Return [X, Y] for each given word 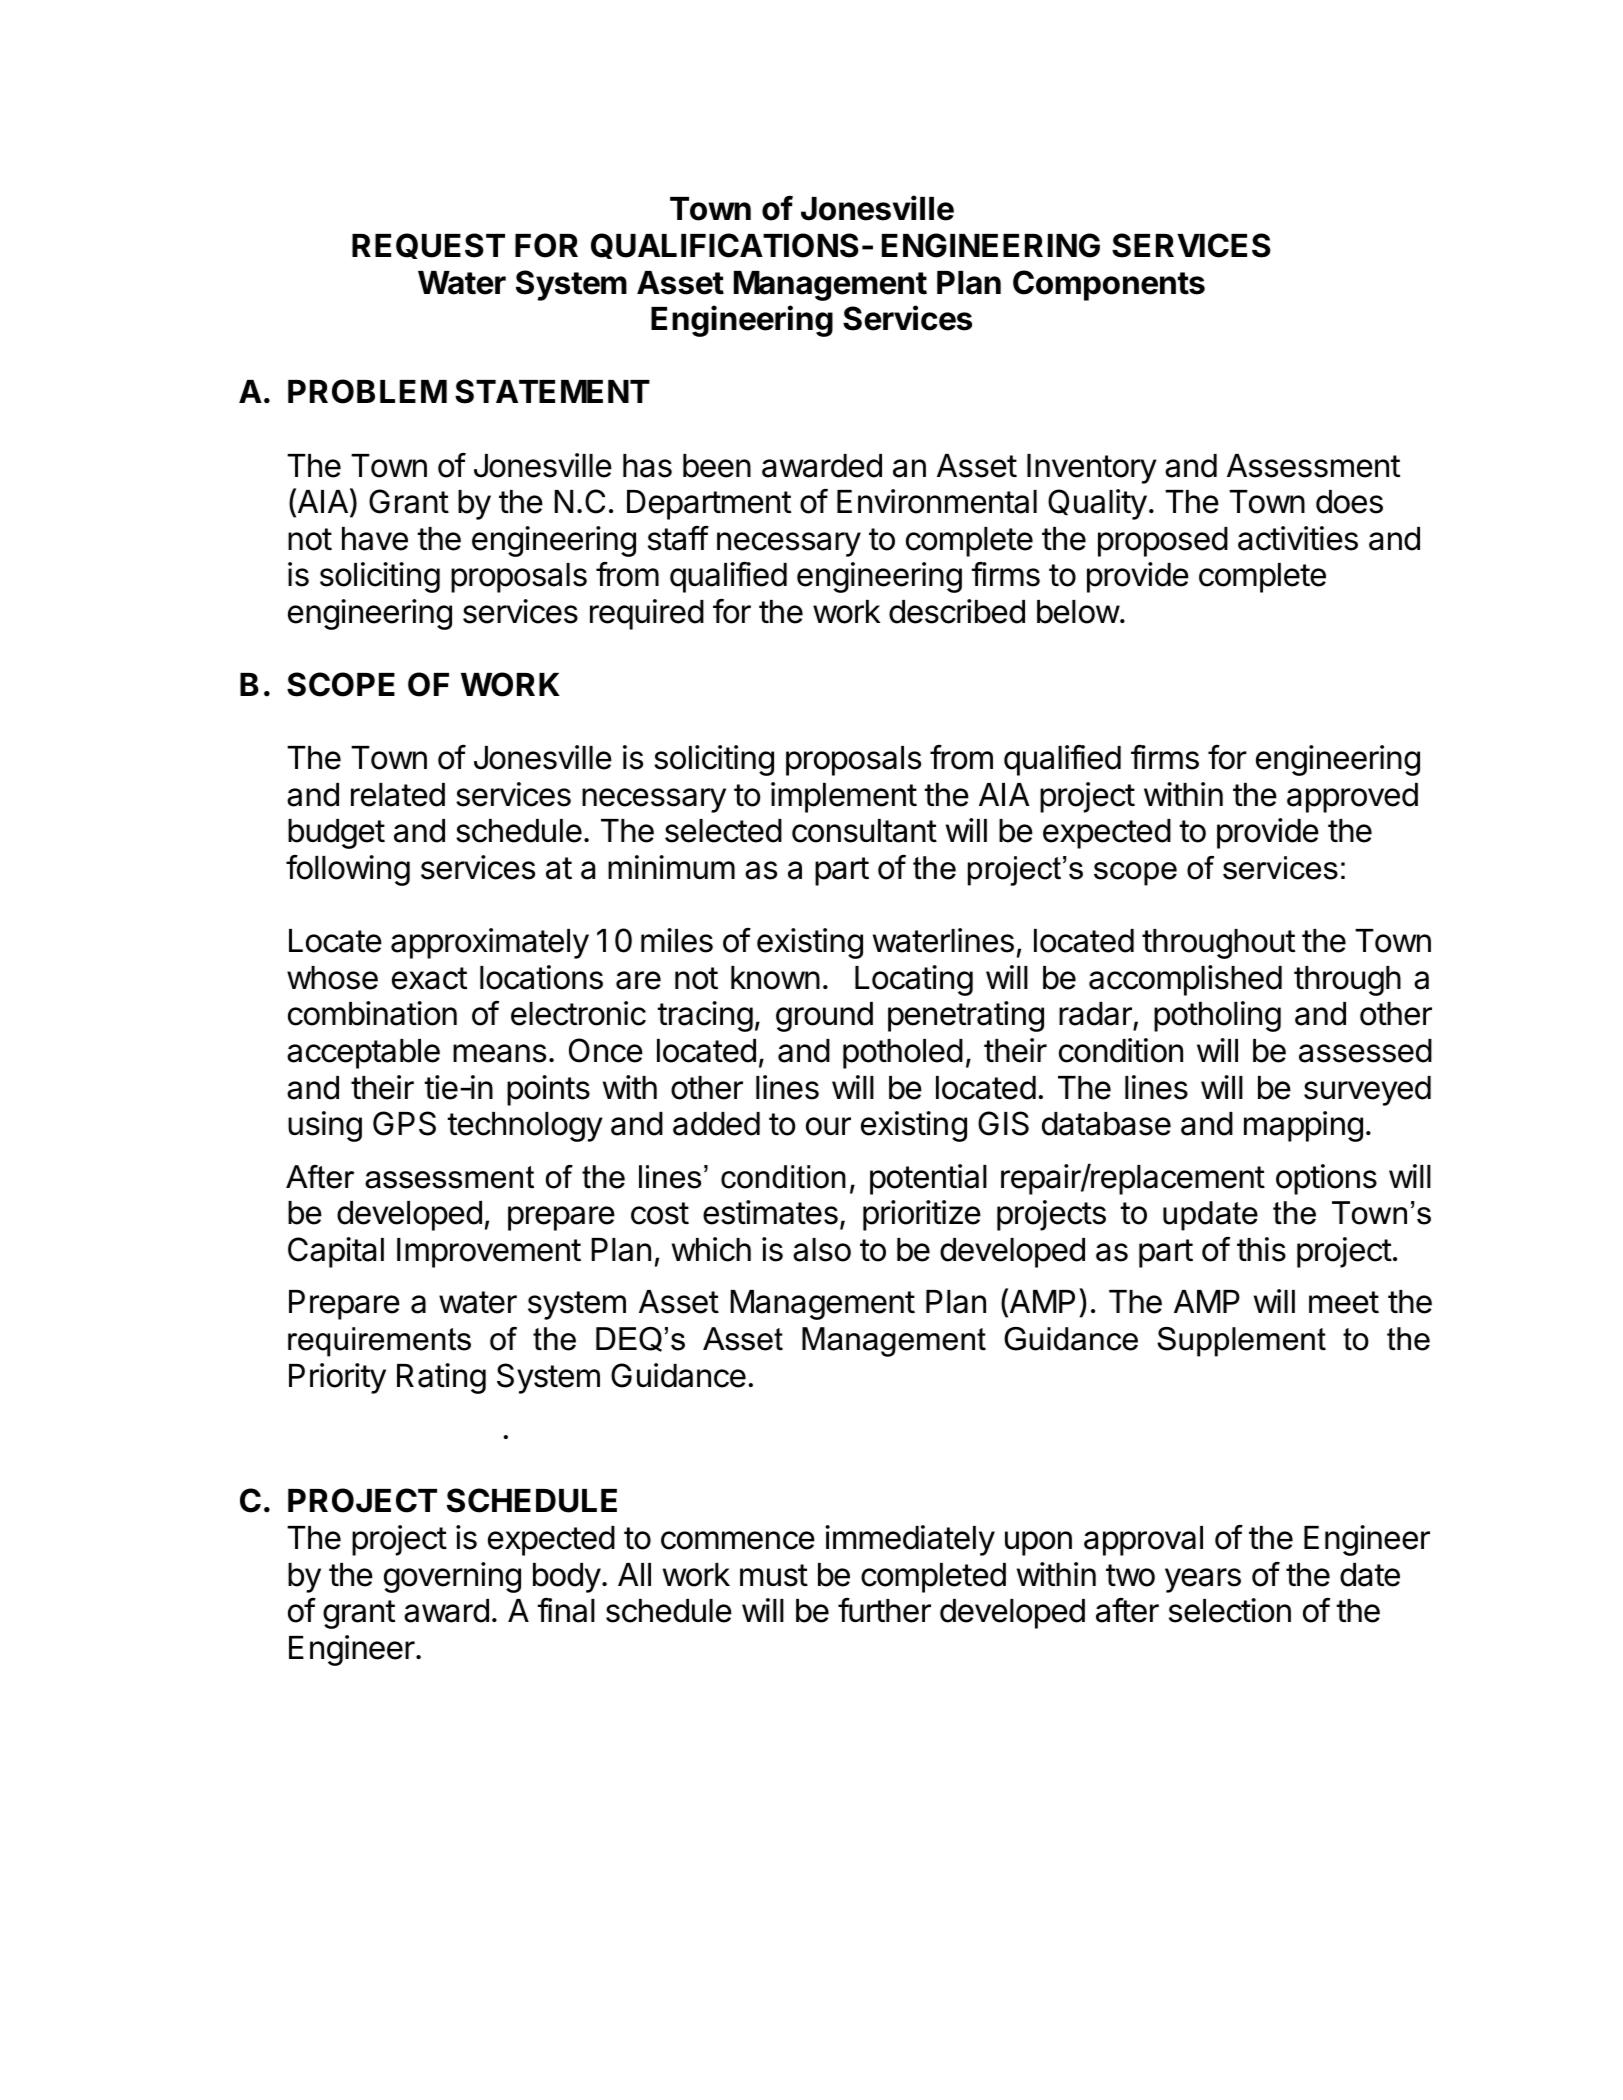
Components [1109, 285]
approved [1352, 798]
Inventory [1092, 469]
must [774, 1575]
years [1203, 1580]
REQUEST [428, 246]
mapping [1303, 1126]
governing [452, 1577]
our [828, 1126]
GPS [404, 1123]
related [398, 795]
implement [844, 797]
